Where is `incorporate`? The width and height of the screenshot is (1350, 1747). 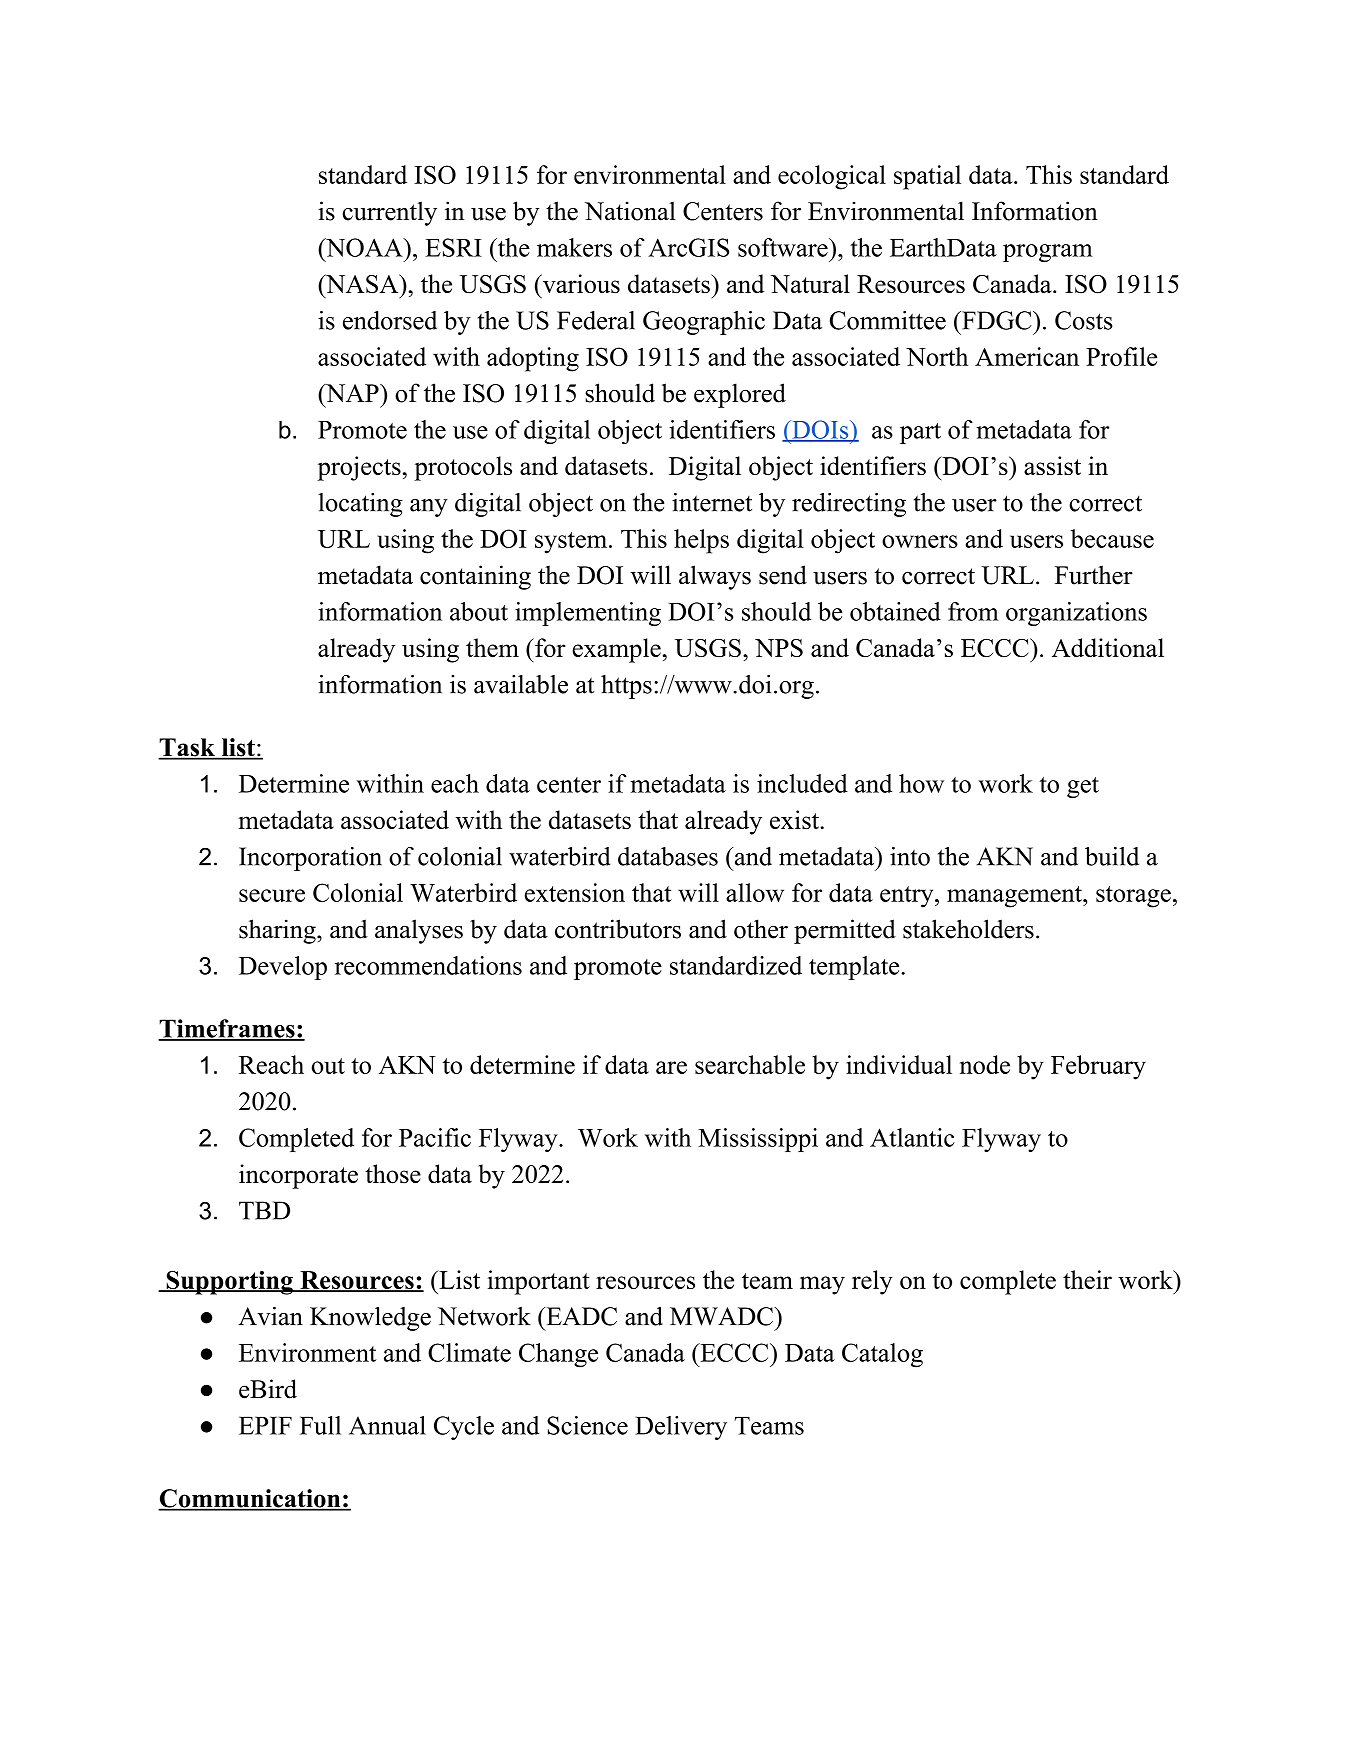 incorporate is located at coordinates (298, 1176).
